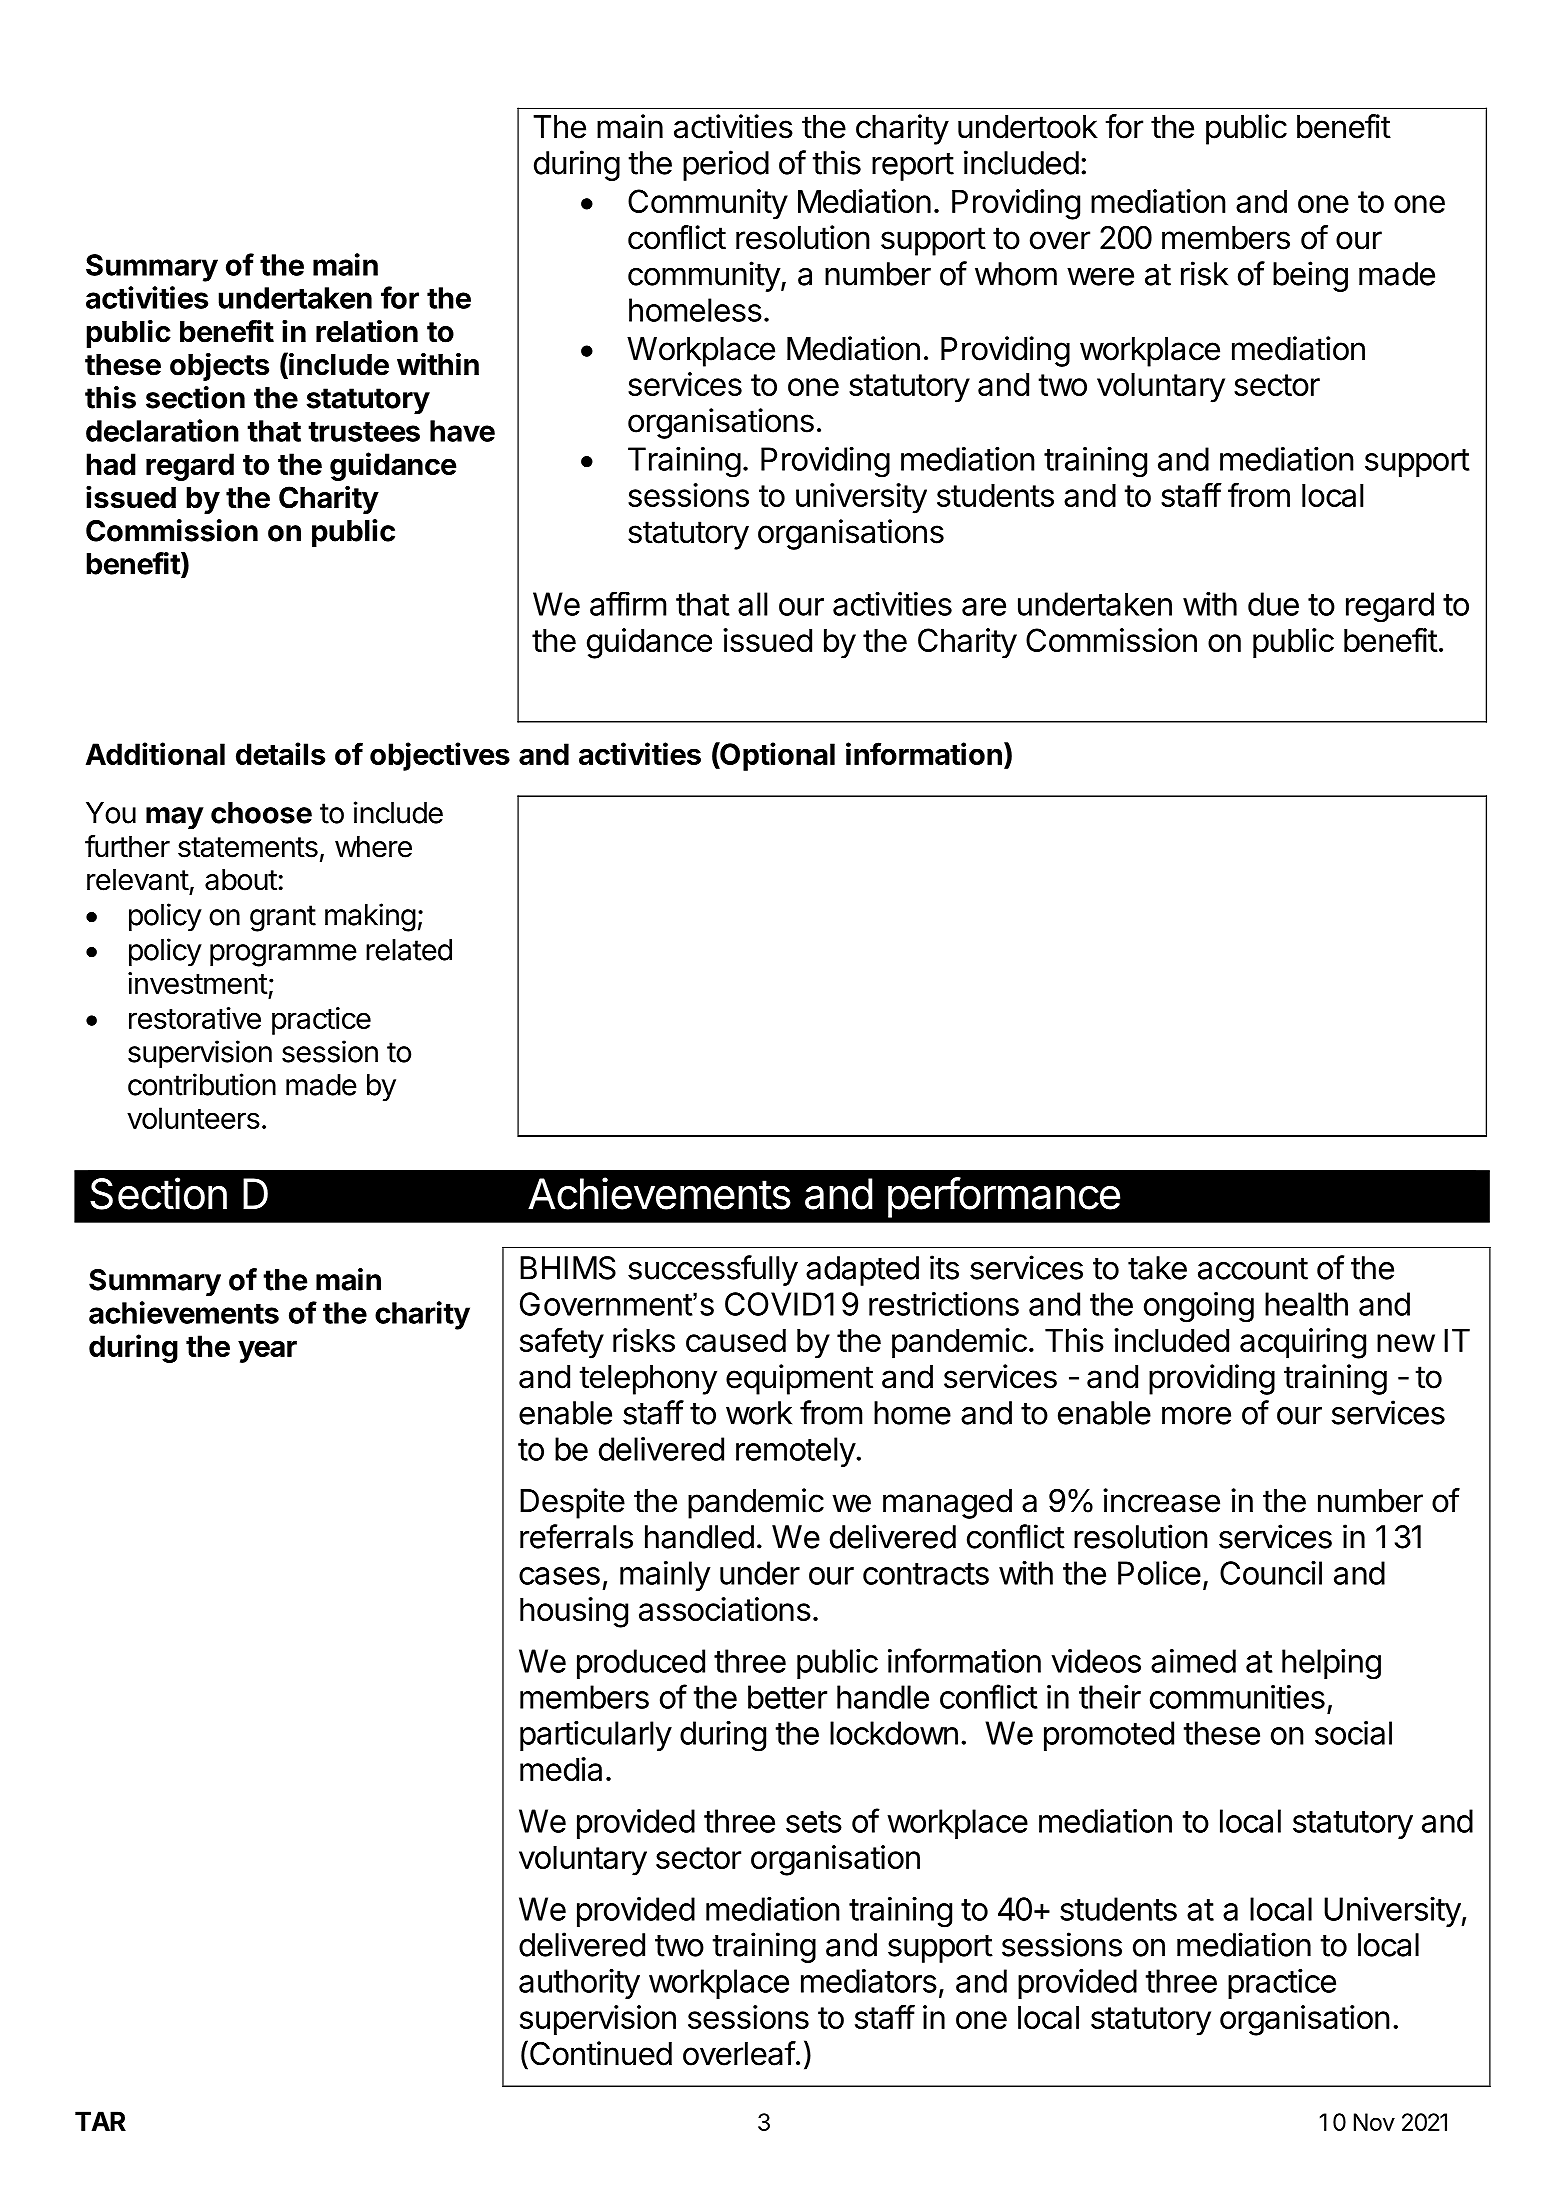 This screenshot has height=2211, width=1564. Describe the element at coordinates (1310, 276) in the screenshot. I see `being` at that location.
